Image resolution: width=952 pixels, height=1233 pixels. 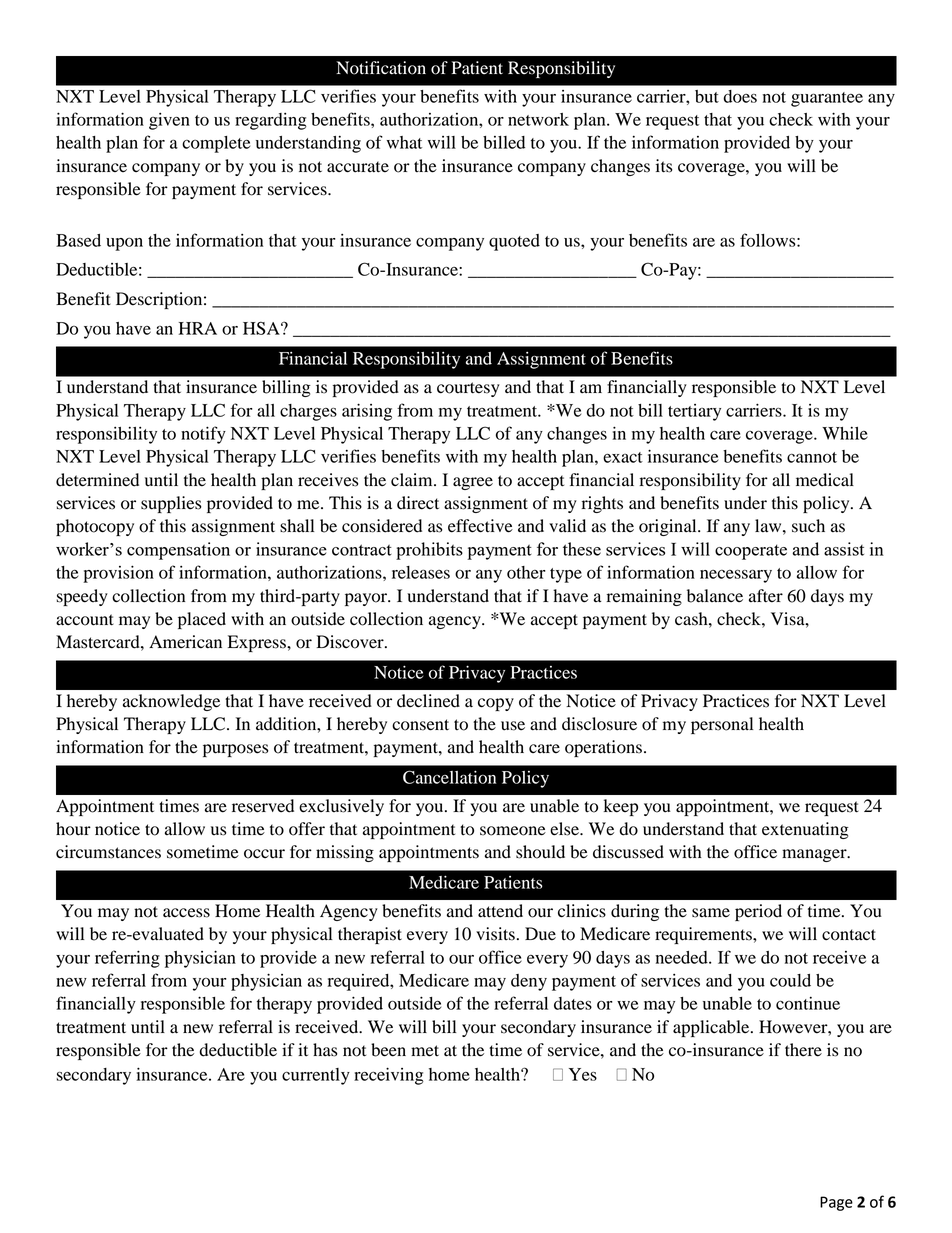 What do you see at coordinates (428, 701) in the image?
I see `declined` at bounding box center [428, 701].
